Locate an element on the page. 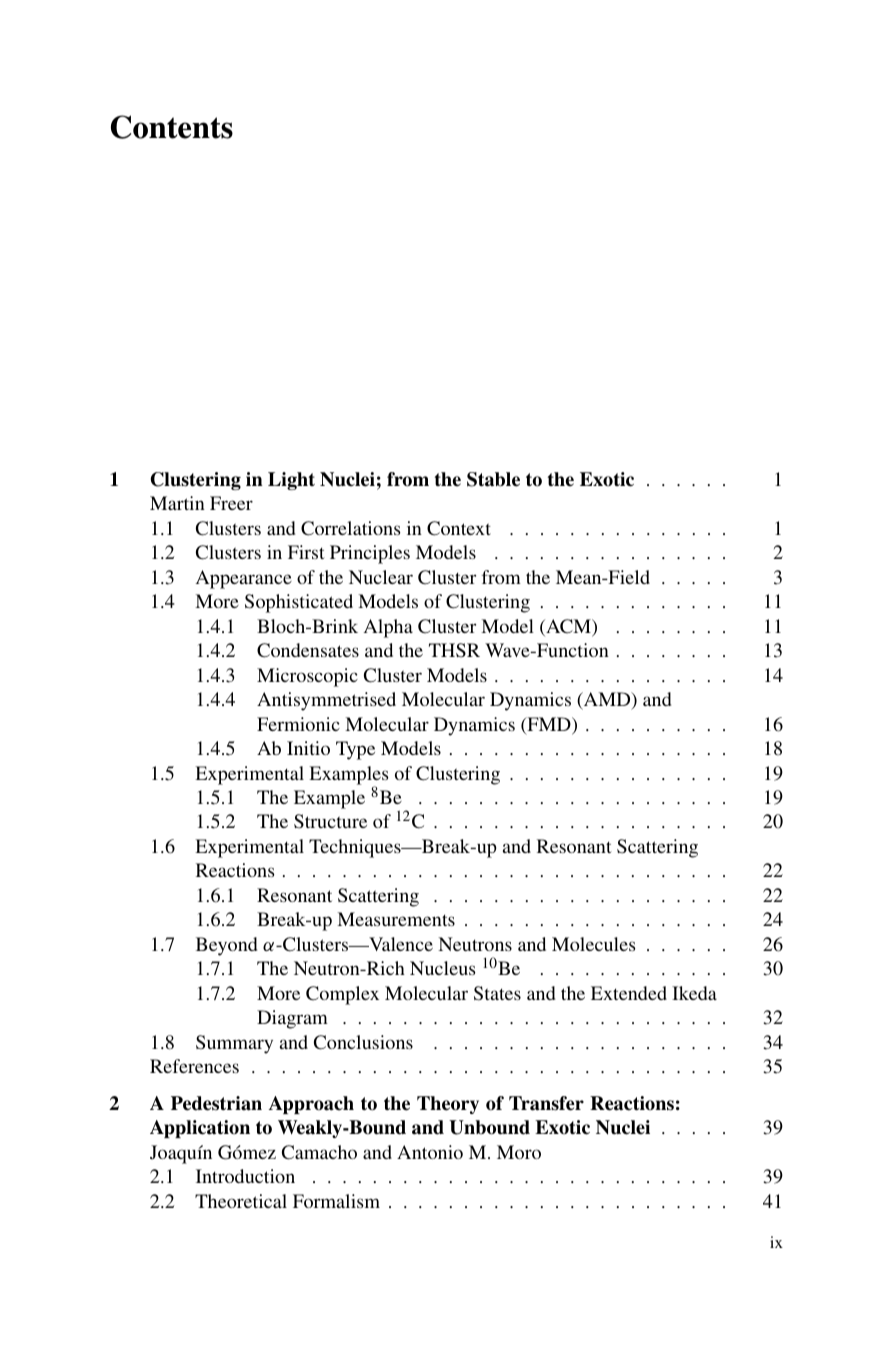 The width and height of the image is (896, 1354). Principles is located at coordinates (370, 554).
